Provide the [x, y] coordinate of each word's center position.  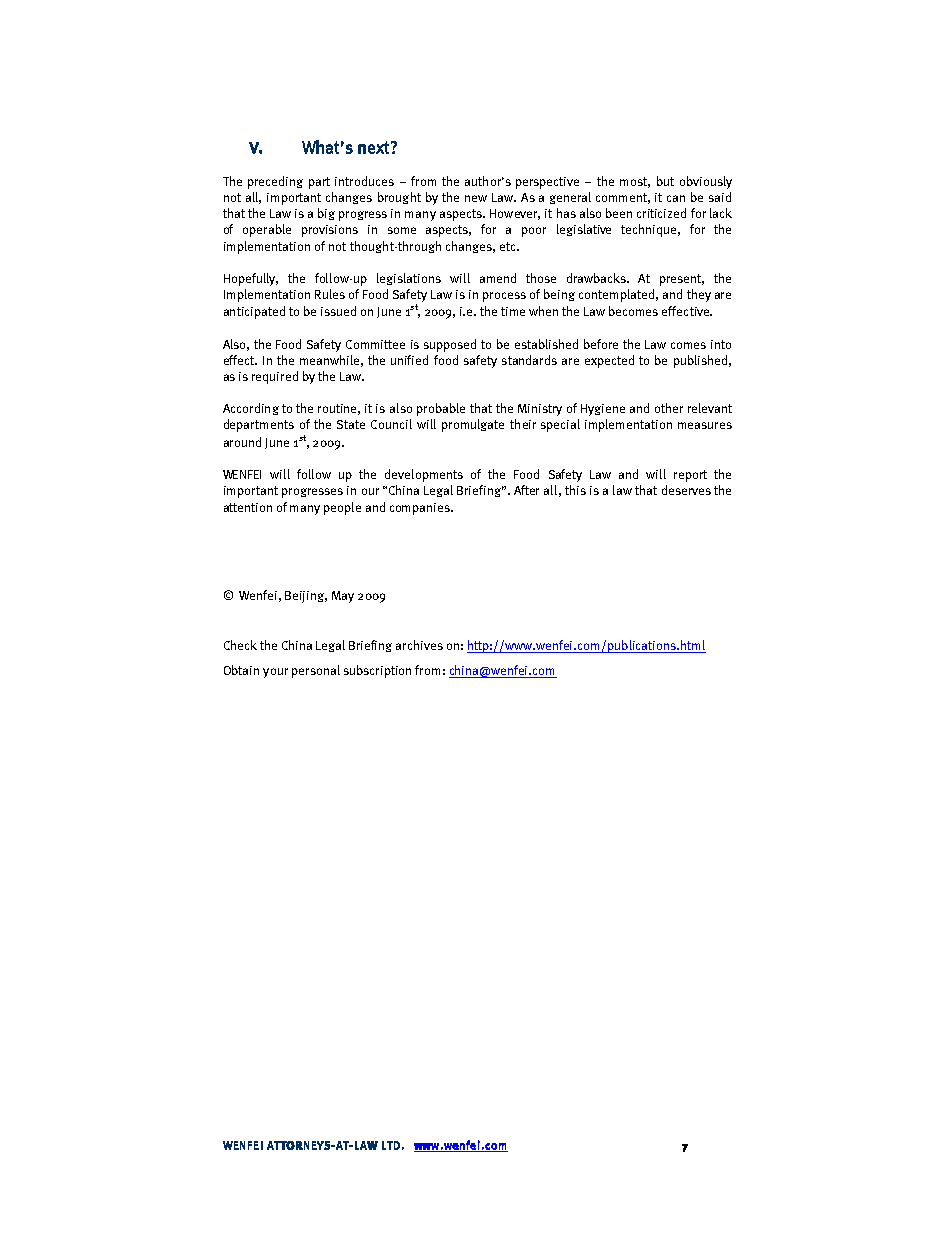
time [513, 311]
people [342, 508]
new [476, 198]
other [669, 408]
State [351, 424]
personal [316, 671]
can [676, 198]
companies [421, 509]
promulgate [473, 425]
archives [419, 645]
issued [338, 311]
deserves [686, 490]
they [699, 295]
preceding [275, 182]
